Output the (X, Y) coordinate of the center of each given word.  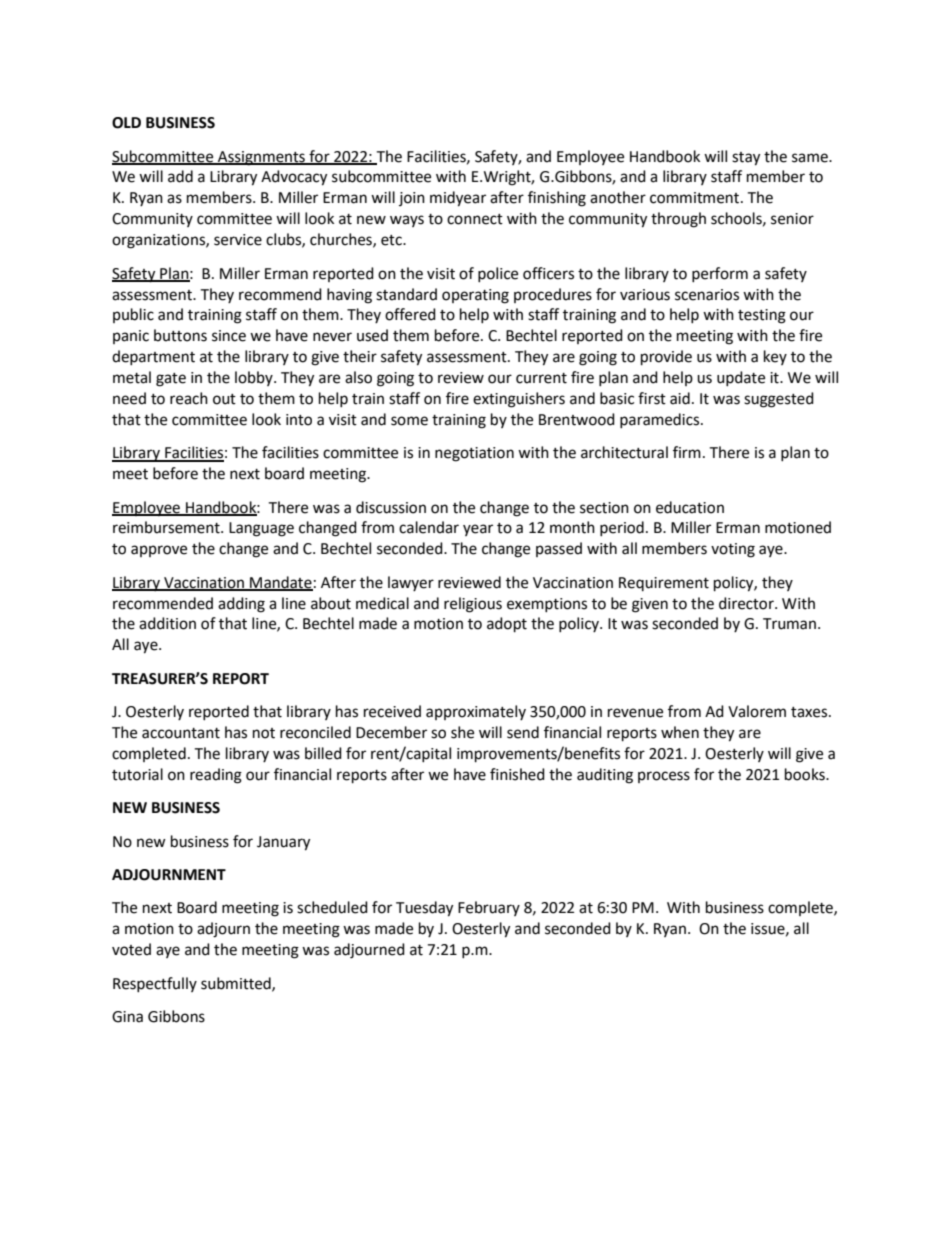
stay (746, 159)
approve (159, 551)
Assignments (261, 158)
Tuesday (424, 909)
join (412, 199)
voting (733, 550)
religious (473, 605)
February (489, 908)
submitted (237, 984)
